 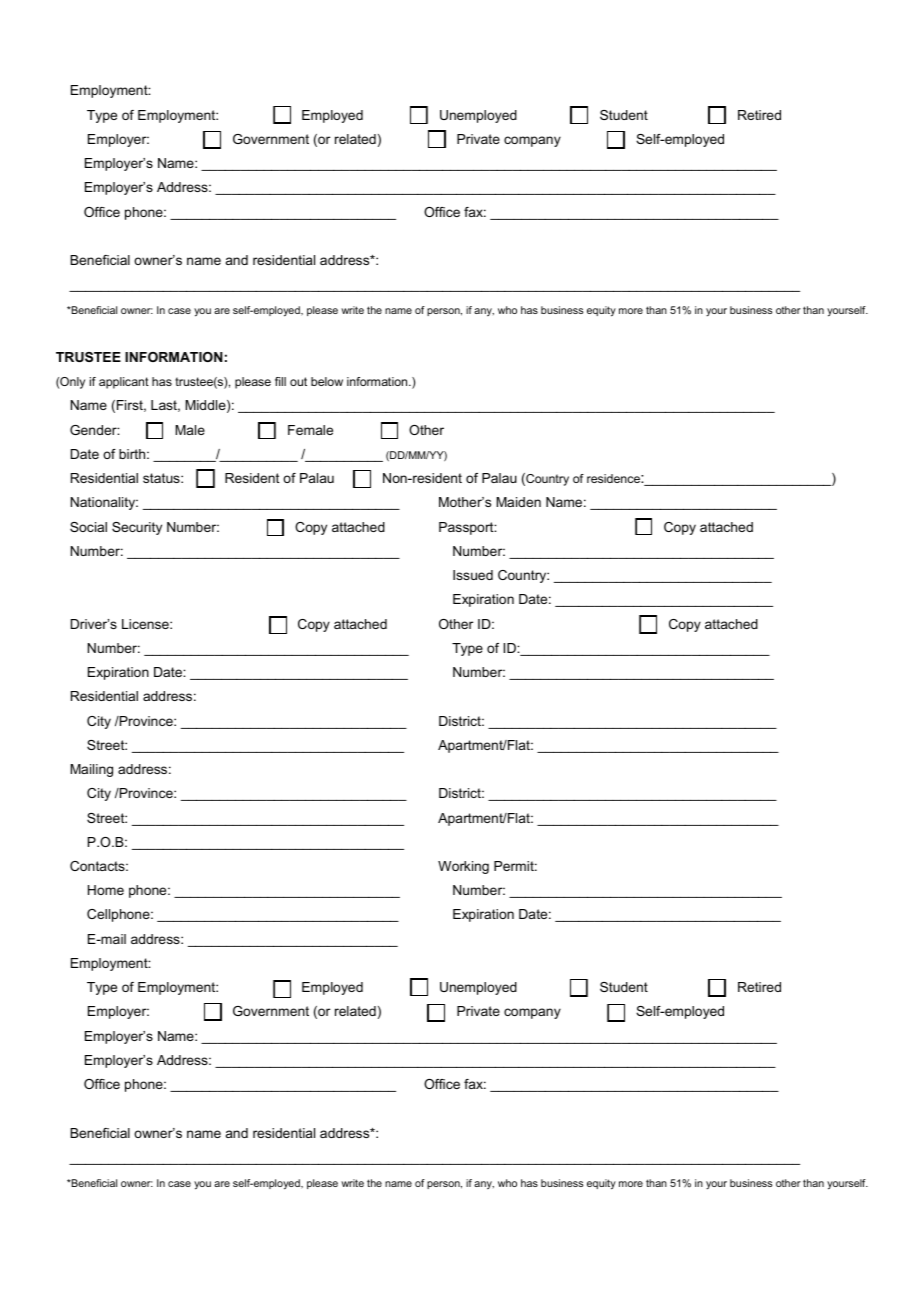 What do you see at coordinates (137, 528) in the page?
I see `Security` at bounding box center [137, 528].
